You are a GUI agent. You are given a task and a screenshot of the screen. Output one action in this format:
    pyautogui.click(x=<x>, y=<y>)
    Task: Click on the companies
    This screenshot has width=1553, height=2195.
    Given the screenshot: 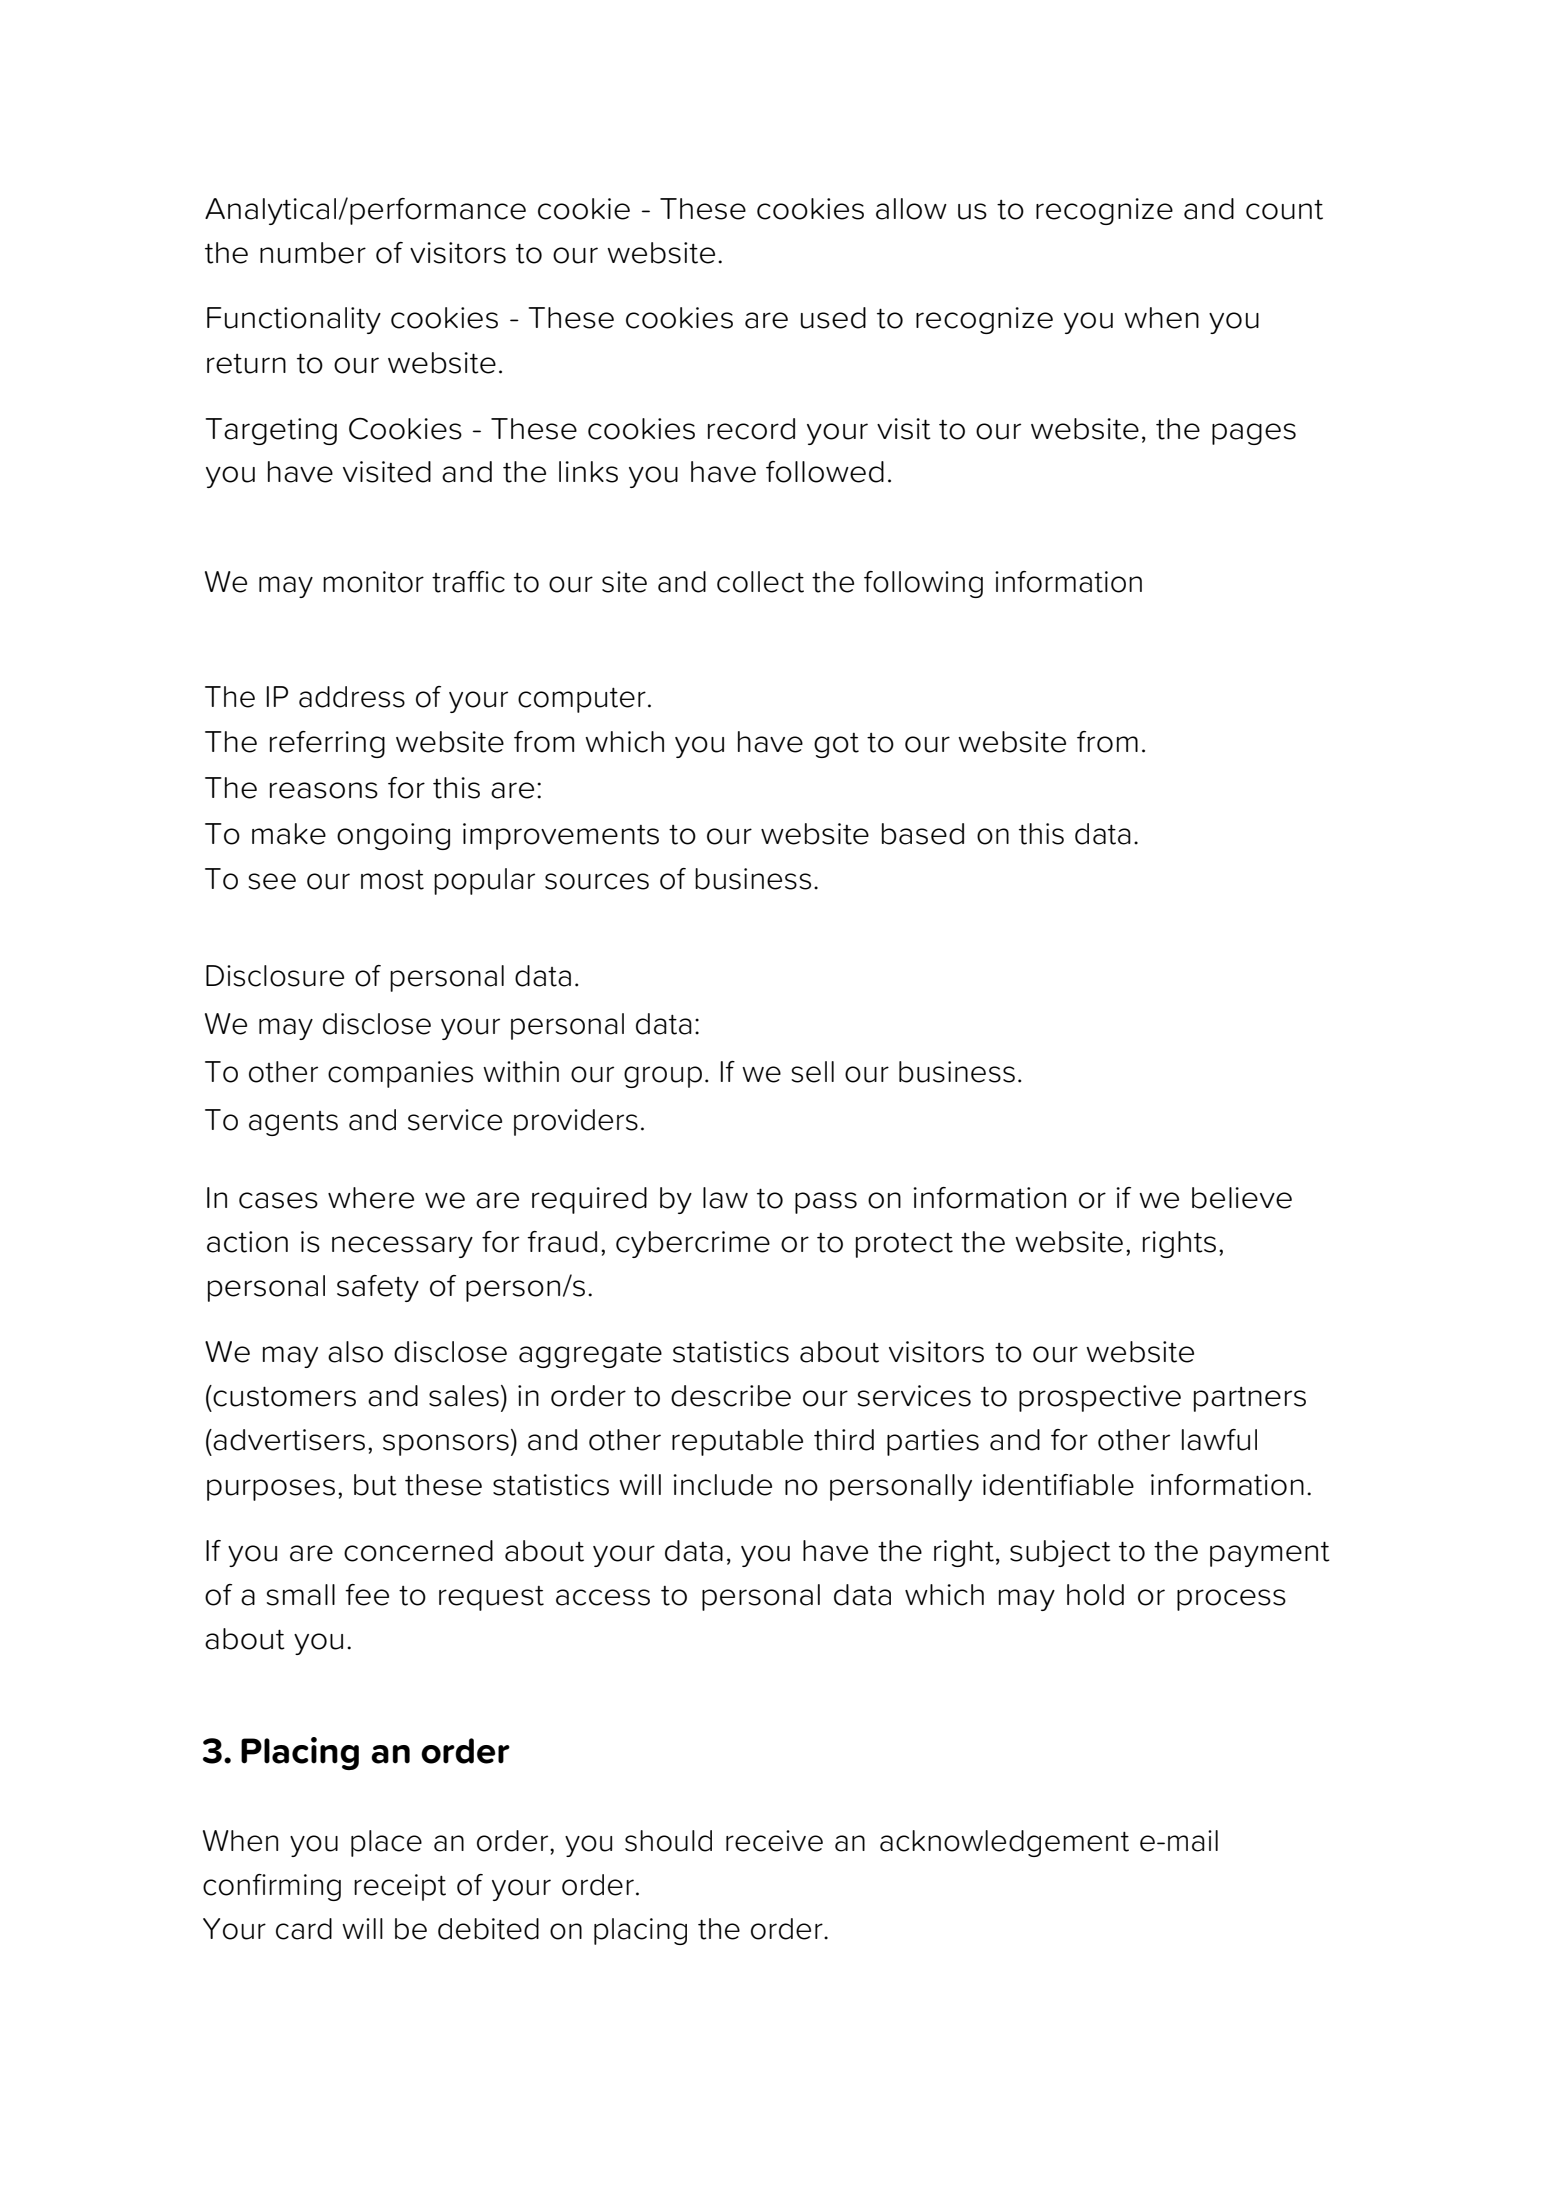 What is the action you would take?
    pyautogui.click(x=400, y=1074)
